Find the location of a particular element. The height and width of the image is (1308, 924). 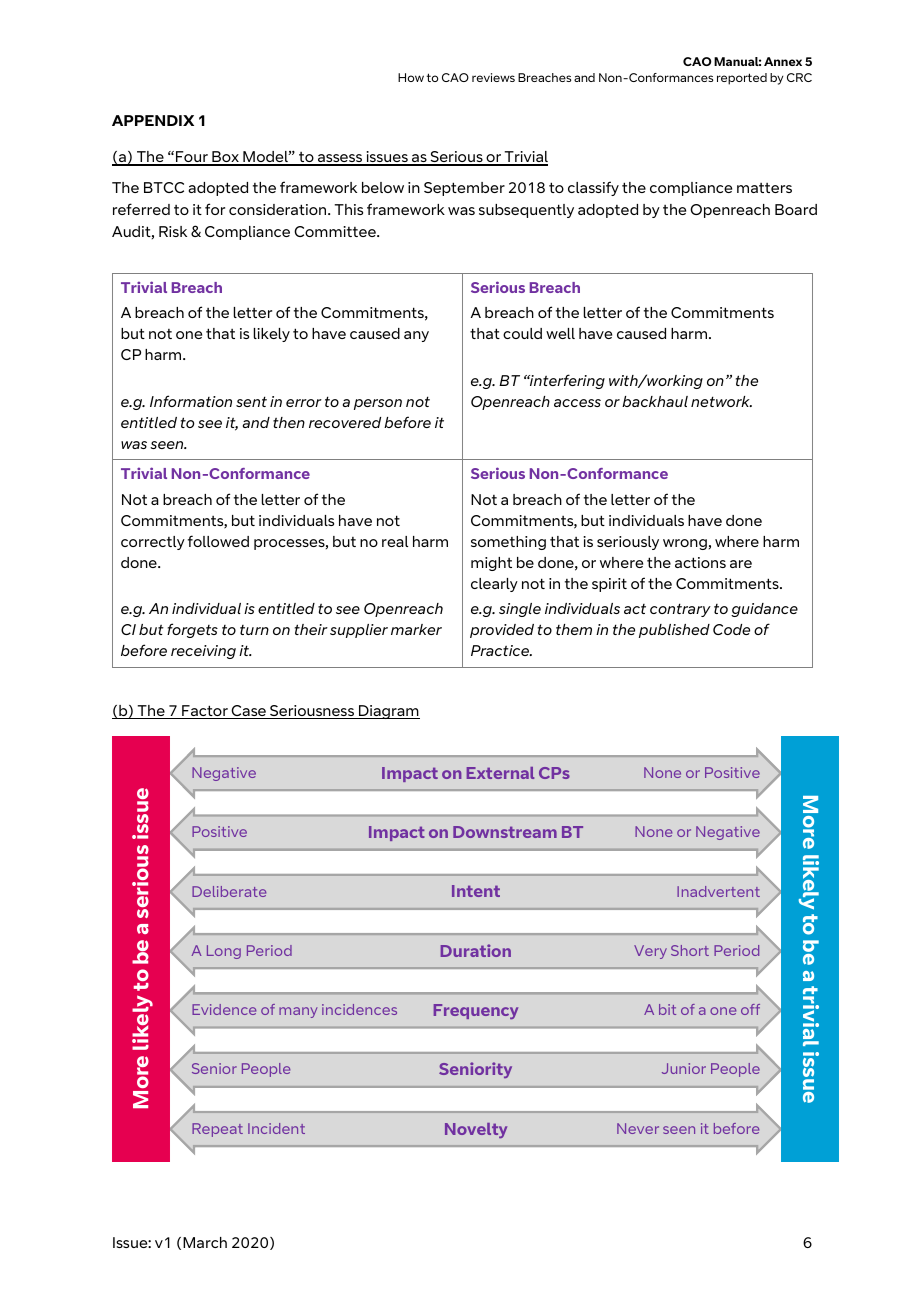

Box is located at coordinates (225, 158).
